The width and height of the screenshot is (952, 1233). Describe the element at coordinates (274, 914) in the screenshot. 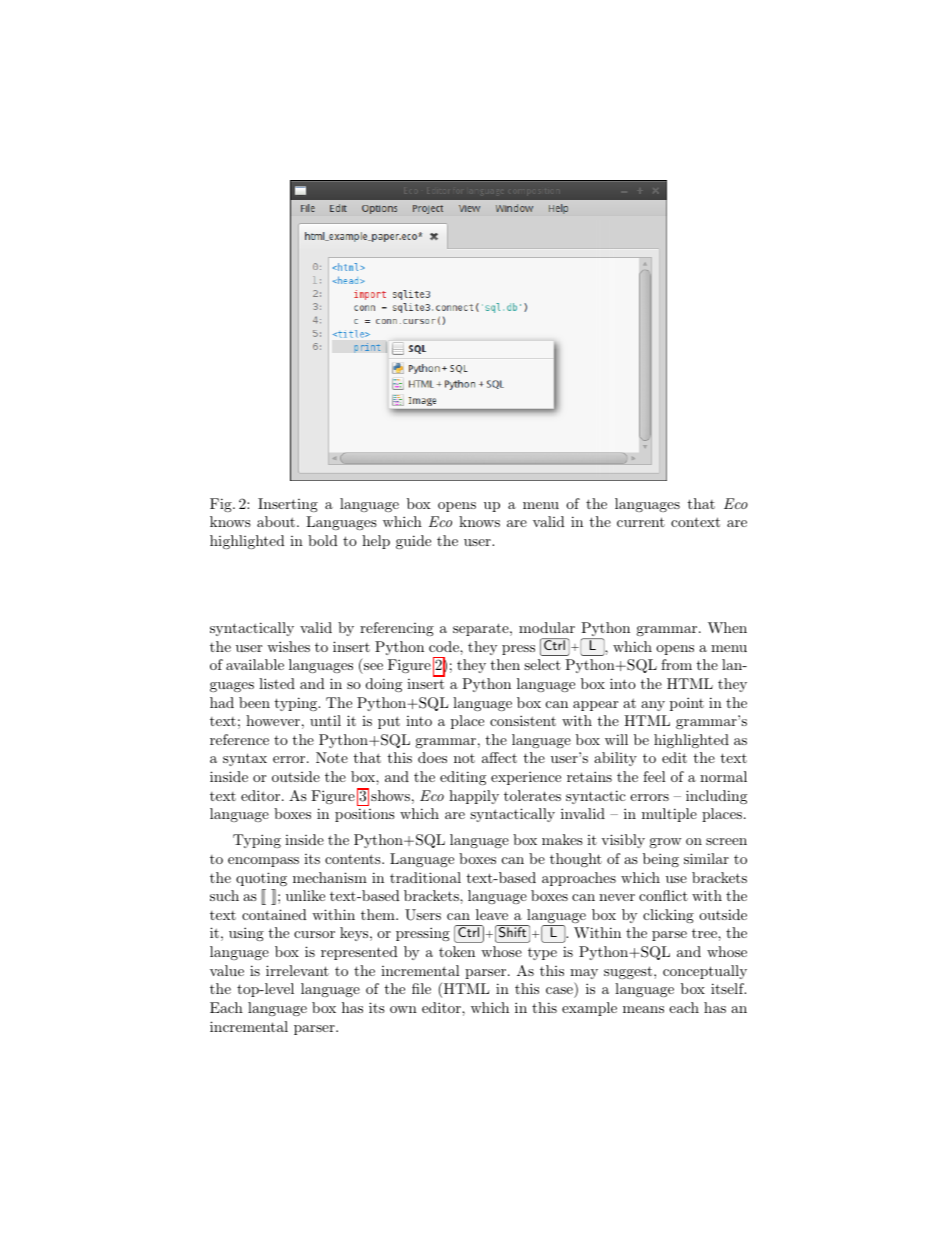

I see `contained` at that location.
